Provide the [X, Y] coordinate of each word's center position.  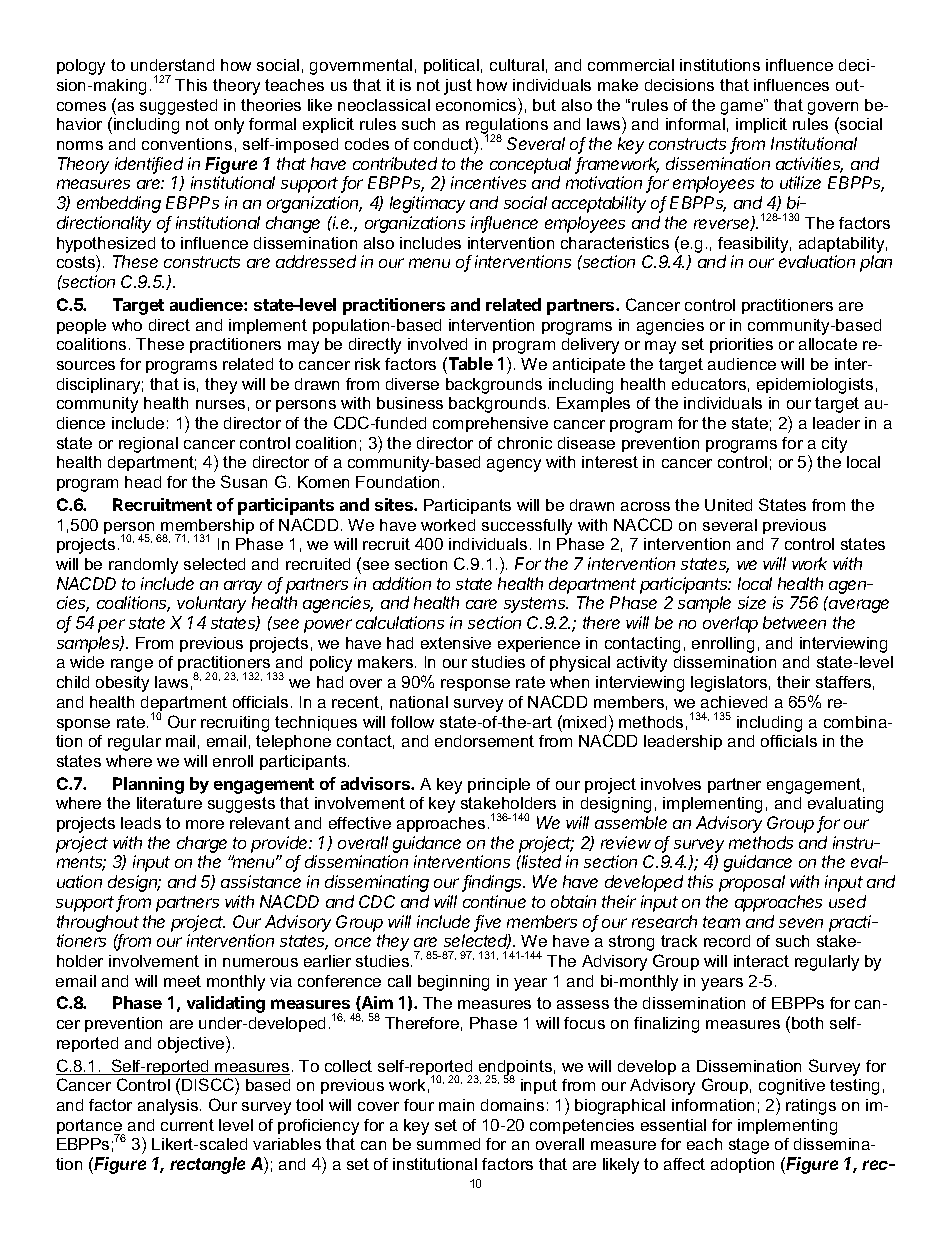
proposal [752, 883]
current [187, 1125]
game [743, 107]
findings [493, 883]
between [794, 622]
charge [204, 846]
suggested [178, 107]
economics [477, 104]
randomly [143, 566]
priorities [741, 345]
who [127, 325]
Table [469, 363]
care [481, 604]
